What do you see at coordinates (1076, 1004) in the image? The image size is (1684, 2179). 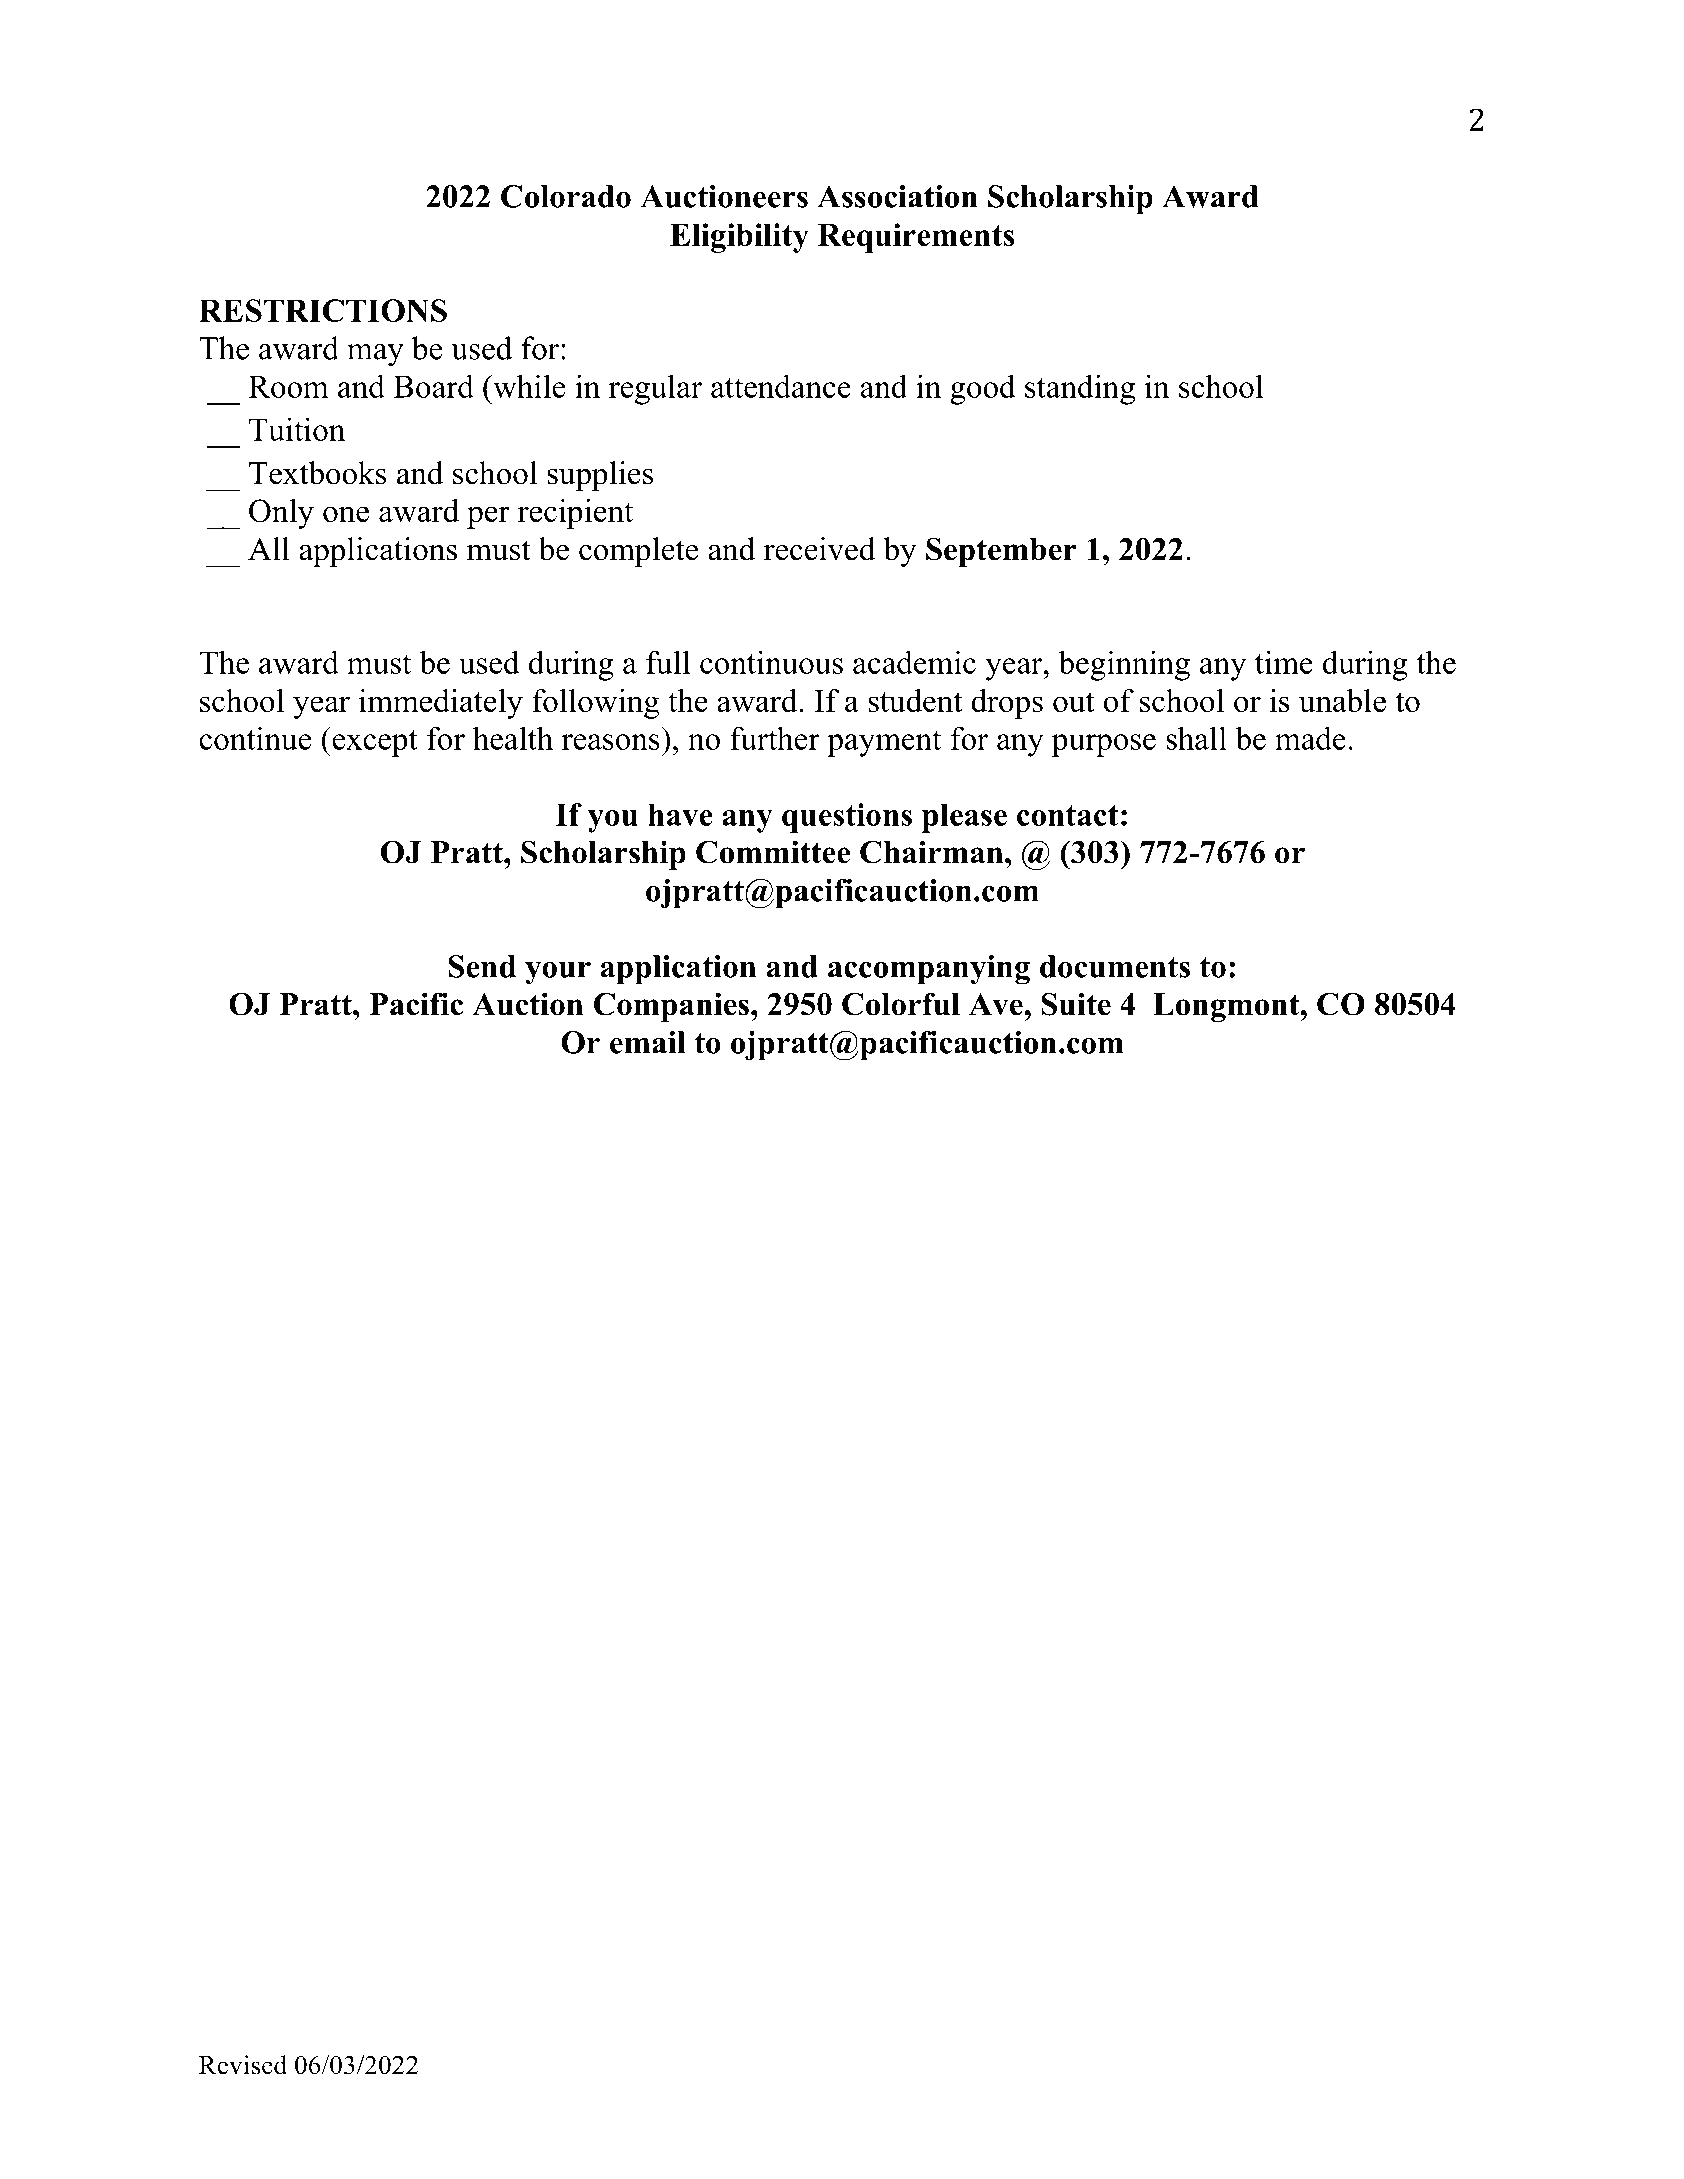 I see `Suite` at bounding box center [1076, 1004].
